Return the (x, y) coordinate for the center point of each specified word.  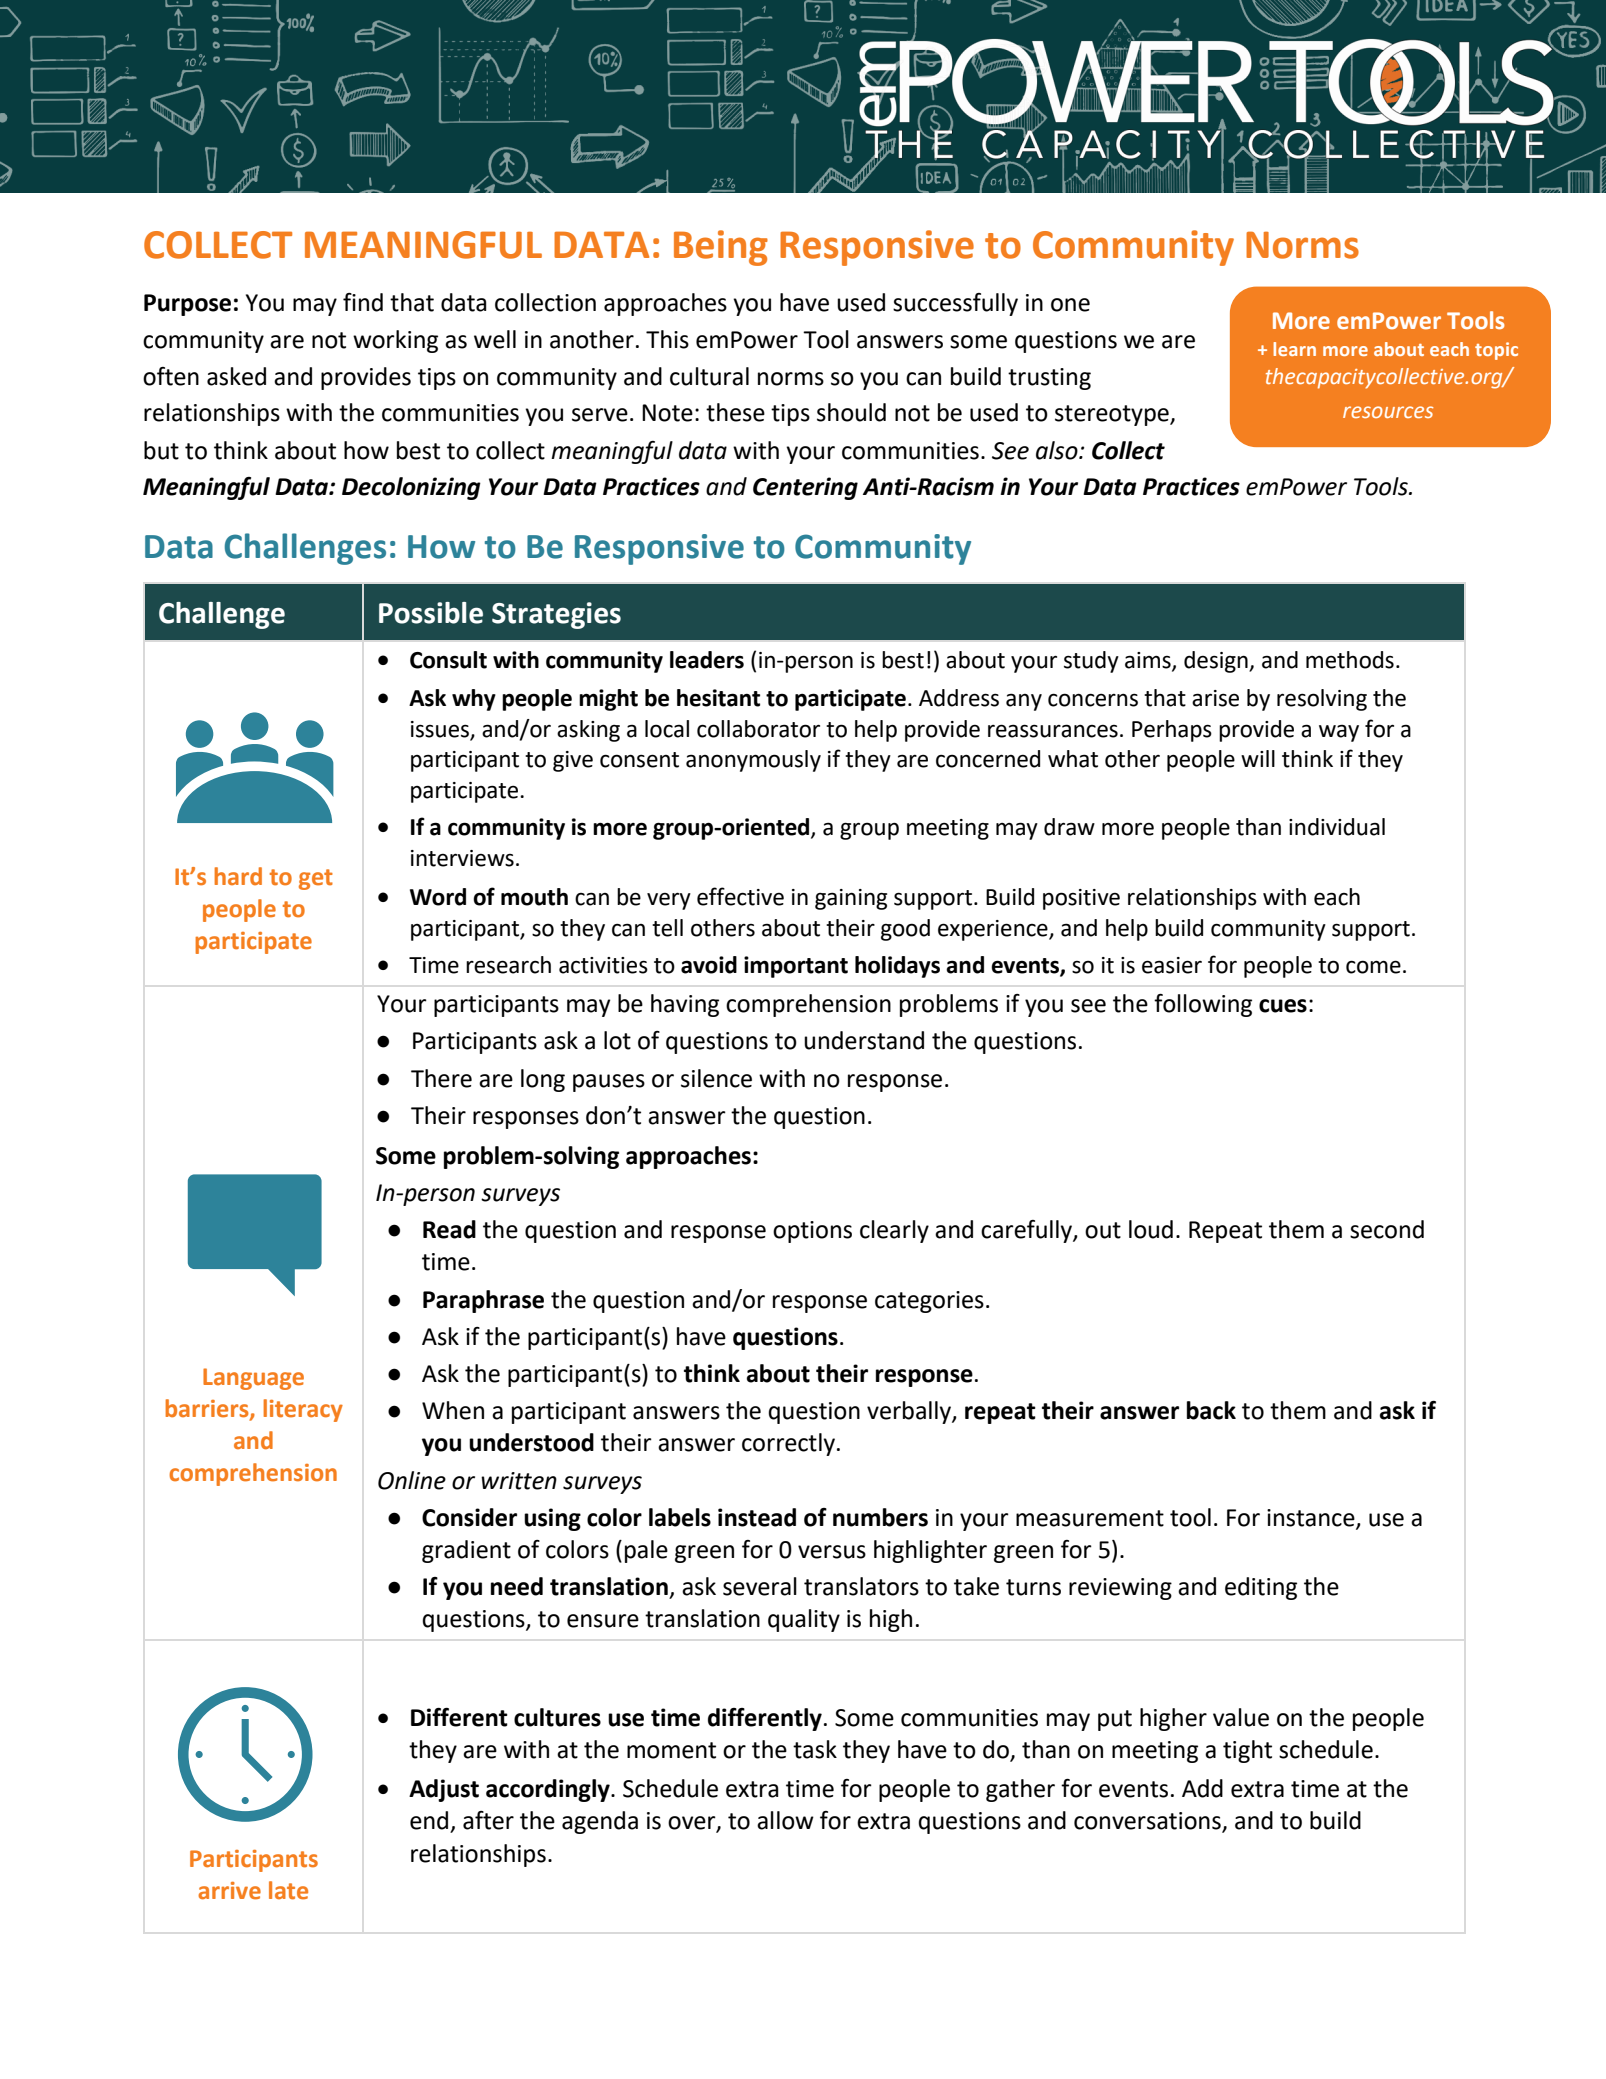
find (363, 302)
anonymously (753, 761)
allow (785, 1820)
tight (1247, 1751)
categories (929, 1302)
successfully (955, 304)
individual (1337, 827)
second (1387, 1229)
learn (1294, 349)
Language (253, 1379)
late (288, 1890)
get (316, 879)
